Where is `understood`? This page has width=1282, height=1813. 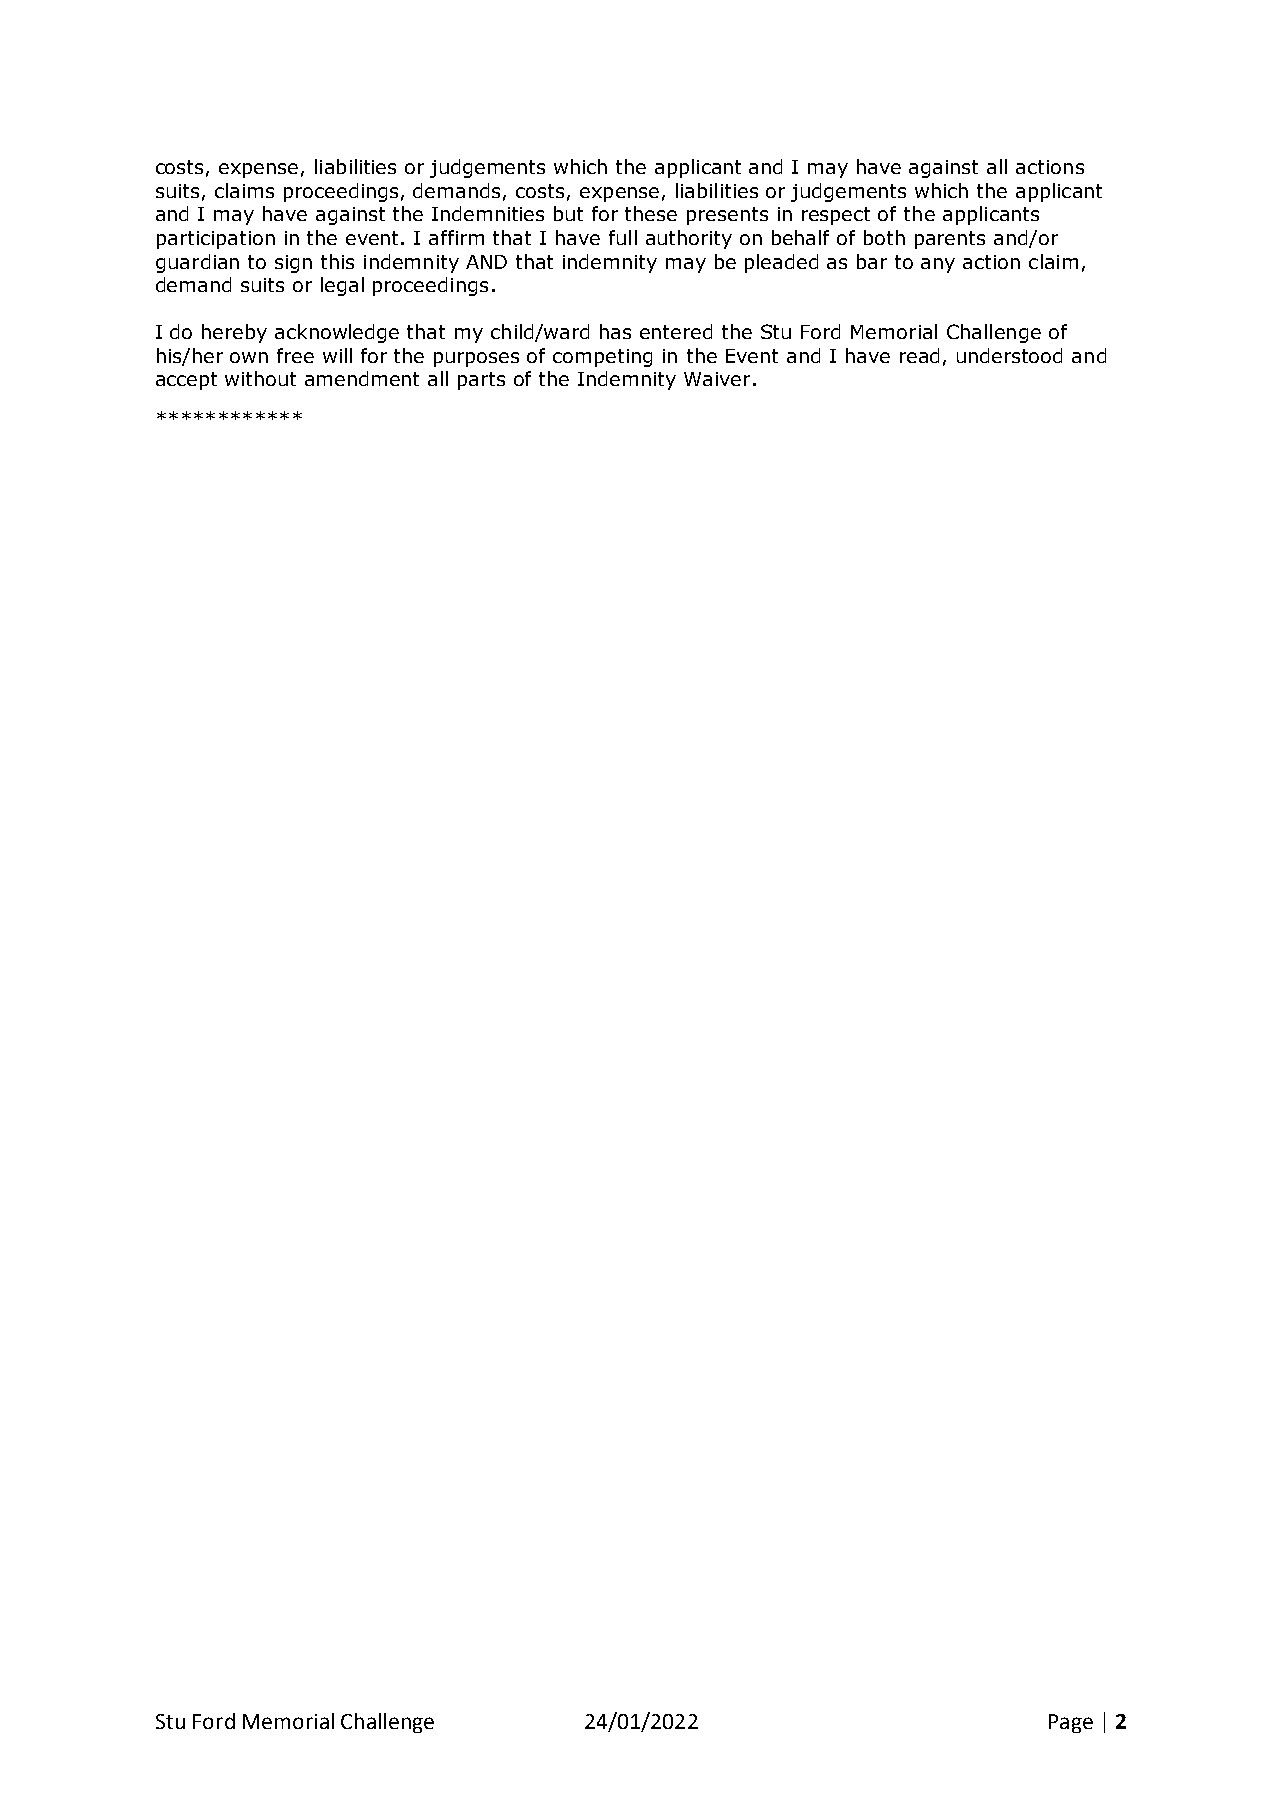 understood is located at coordinates (1009, 355).
